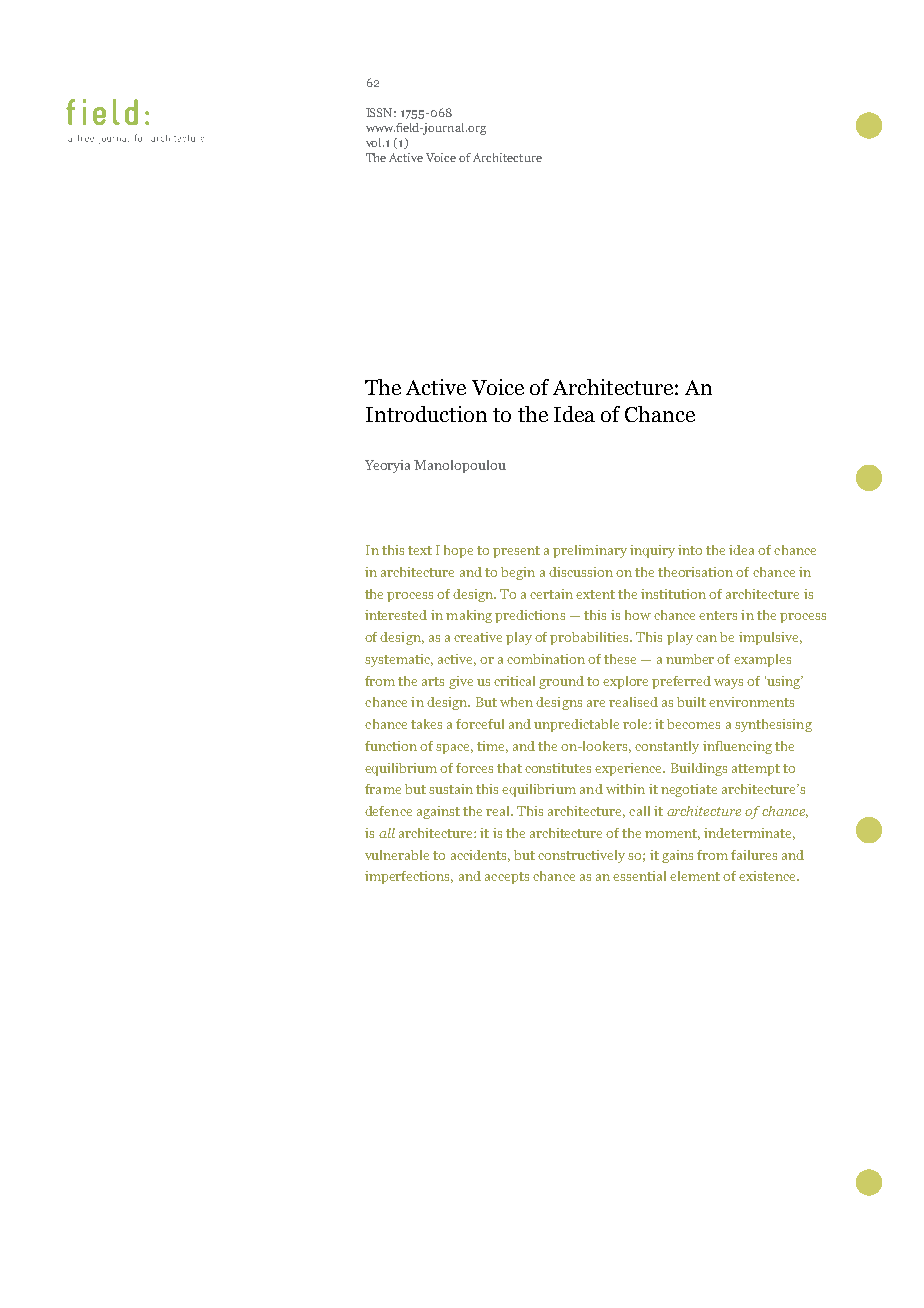 This screenshot has height=1308, width=924. Describe the element at coordinates (706, 638) in the screenshot. I see `can` at that location.
